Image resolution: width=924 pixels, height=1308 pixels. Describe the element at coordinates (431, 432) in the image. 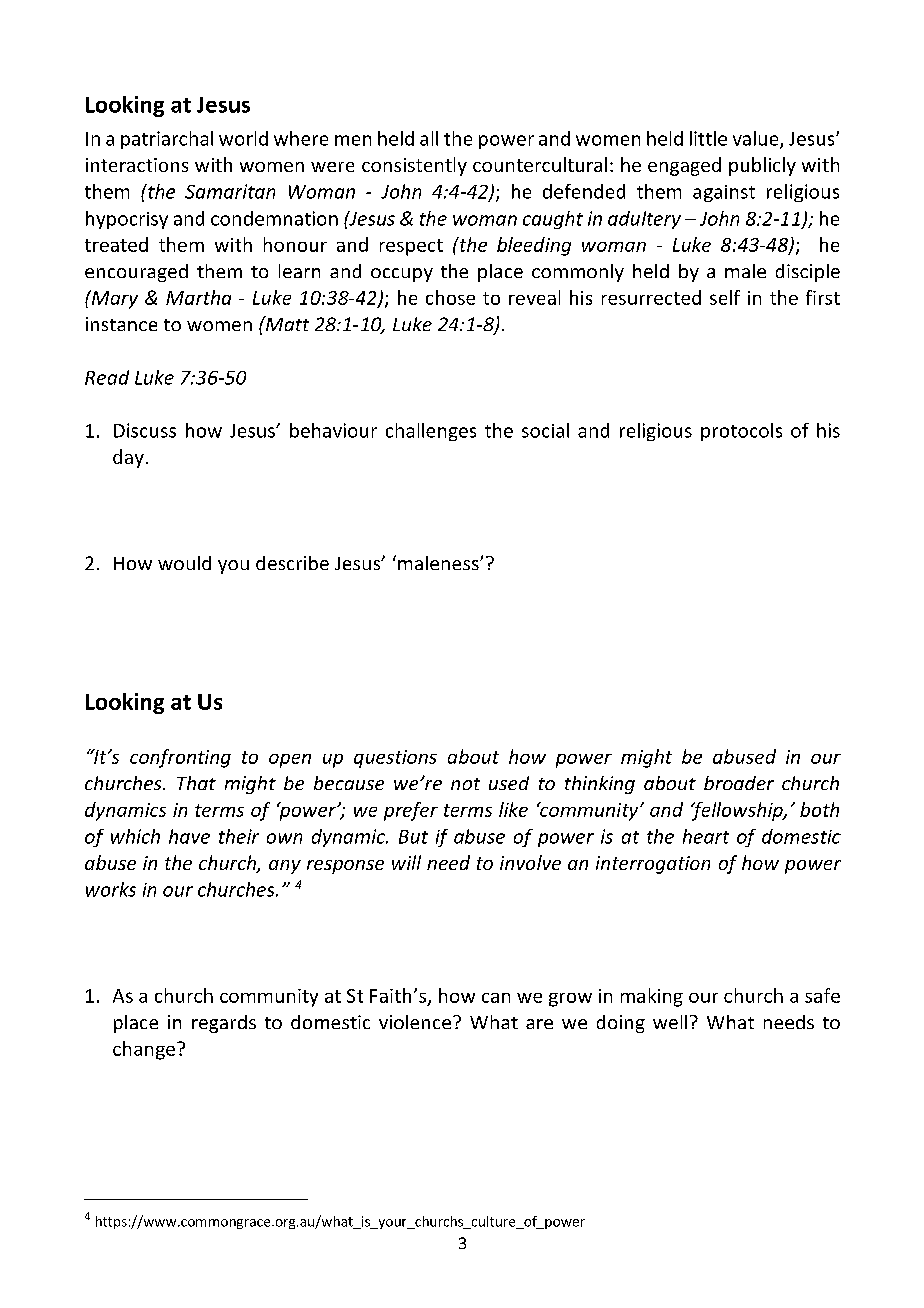

I see `challenges` at that location.
